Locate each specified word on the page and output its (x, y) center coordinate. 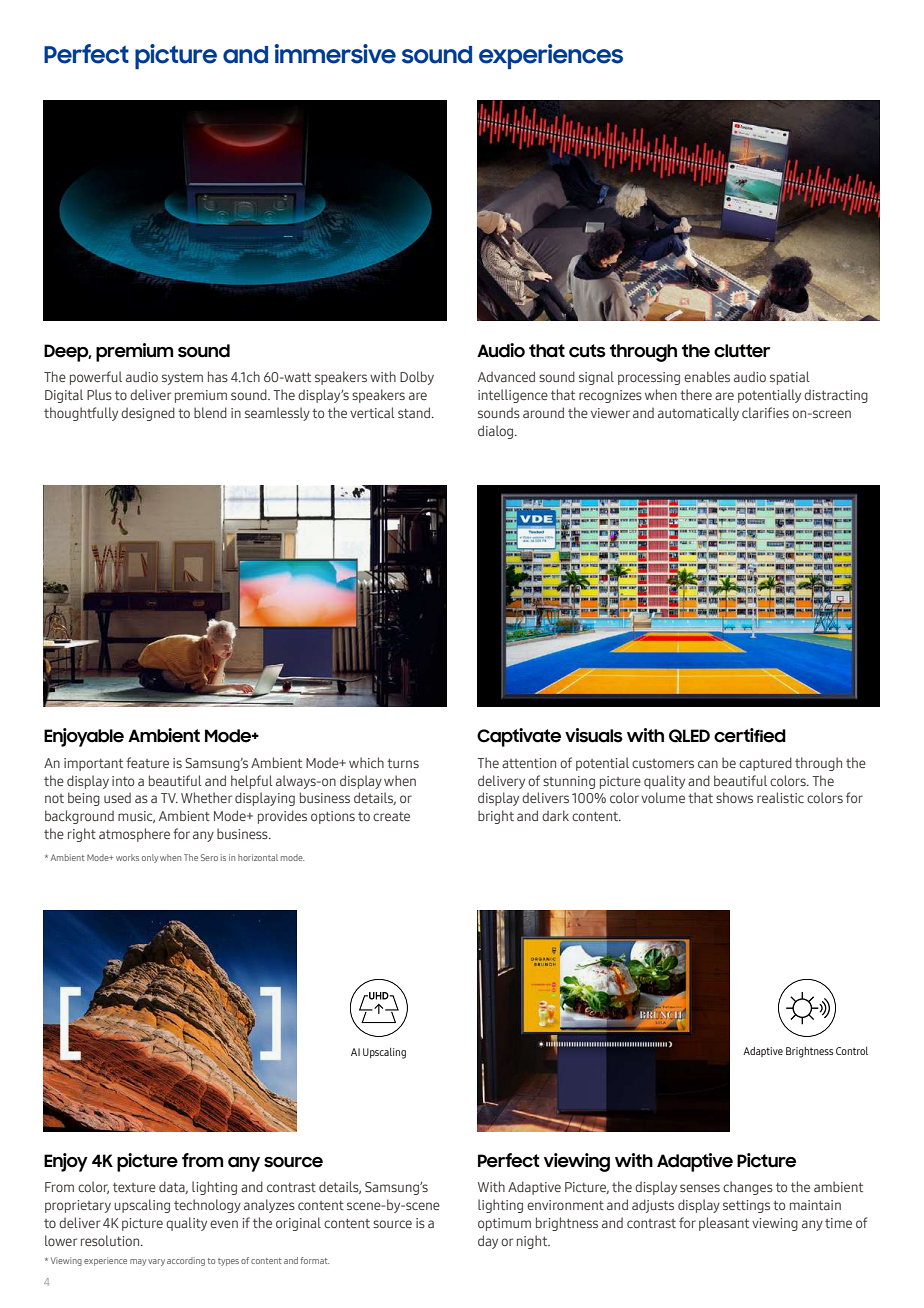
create (391, 816)
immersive (335, 54)
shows (734, 797)
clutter (742, 351)
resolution (111, 1240)
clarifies (765, 412)
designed (148, 414)
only (150, 858)
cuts (587, 351)
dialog (497, 432)
